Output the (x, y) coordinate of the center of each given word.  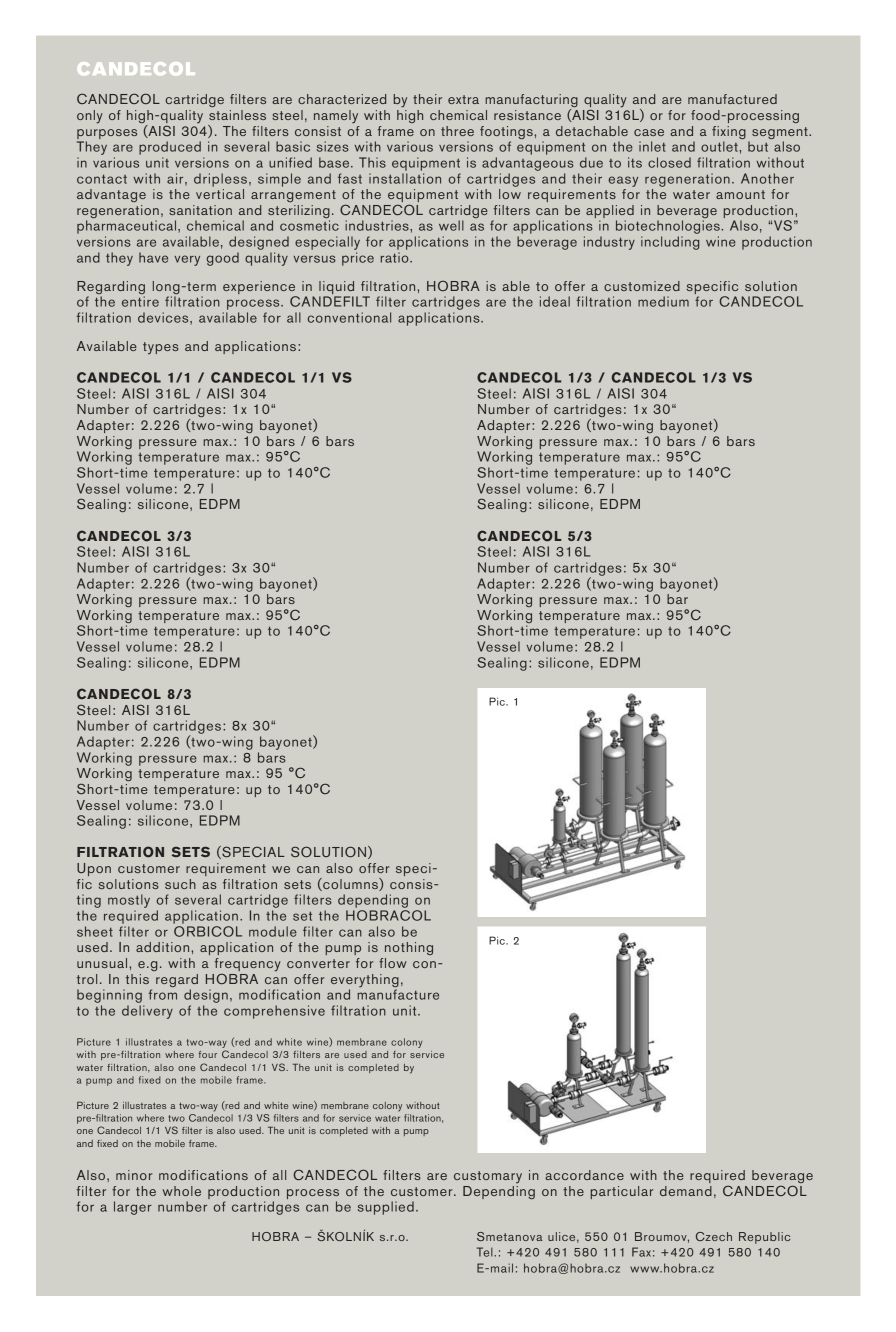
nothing (409, 948)
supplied (386, 1208)
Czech (714, 1236)
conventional (349, 317)
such (180, 884)
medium (663, 301)
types (161, 348)
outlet (720, 146)
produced (170, 148)
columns (350, 884)
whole (181, 1191)
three (457, 131)
